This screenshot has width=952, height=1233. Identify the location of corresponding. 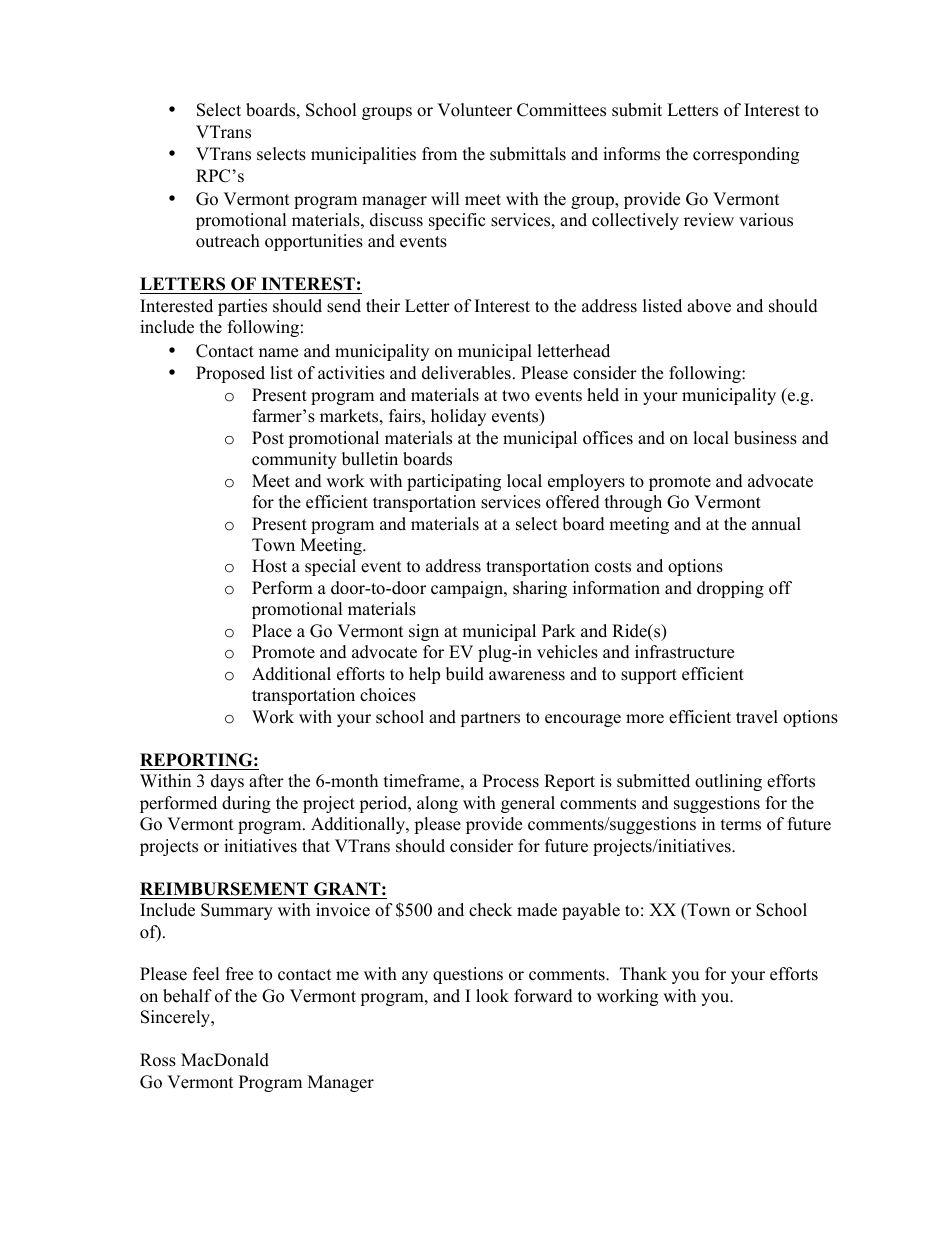
(746, 155).
